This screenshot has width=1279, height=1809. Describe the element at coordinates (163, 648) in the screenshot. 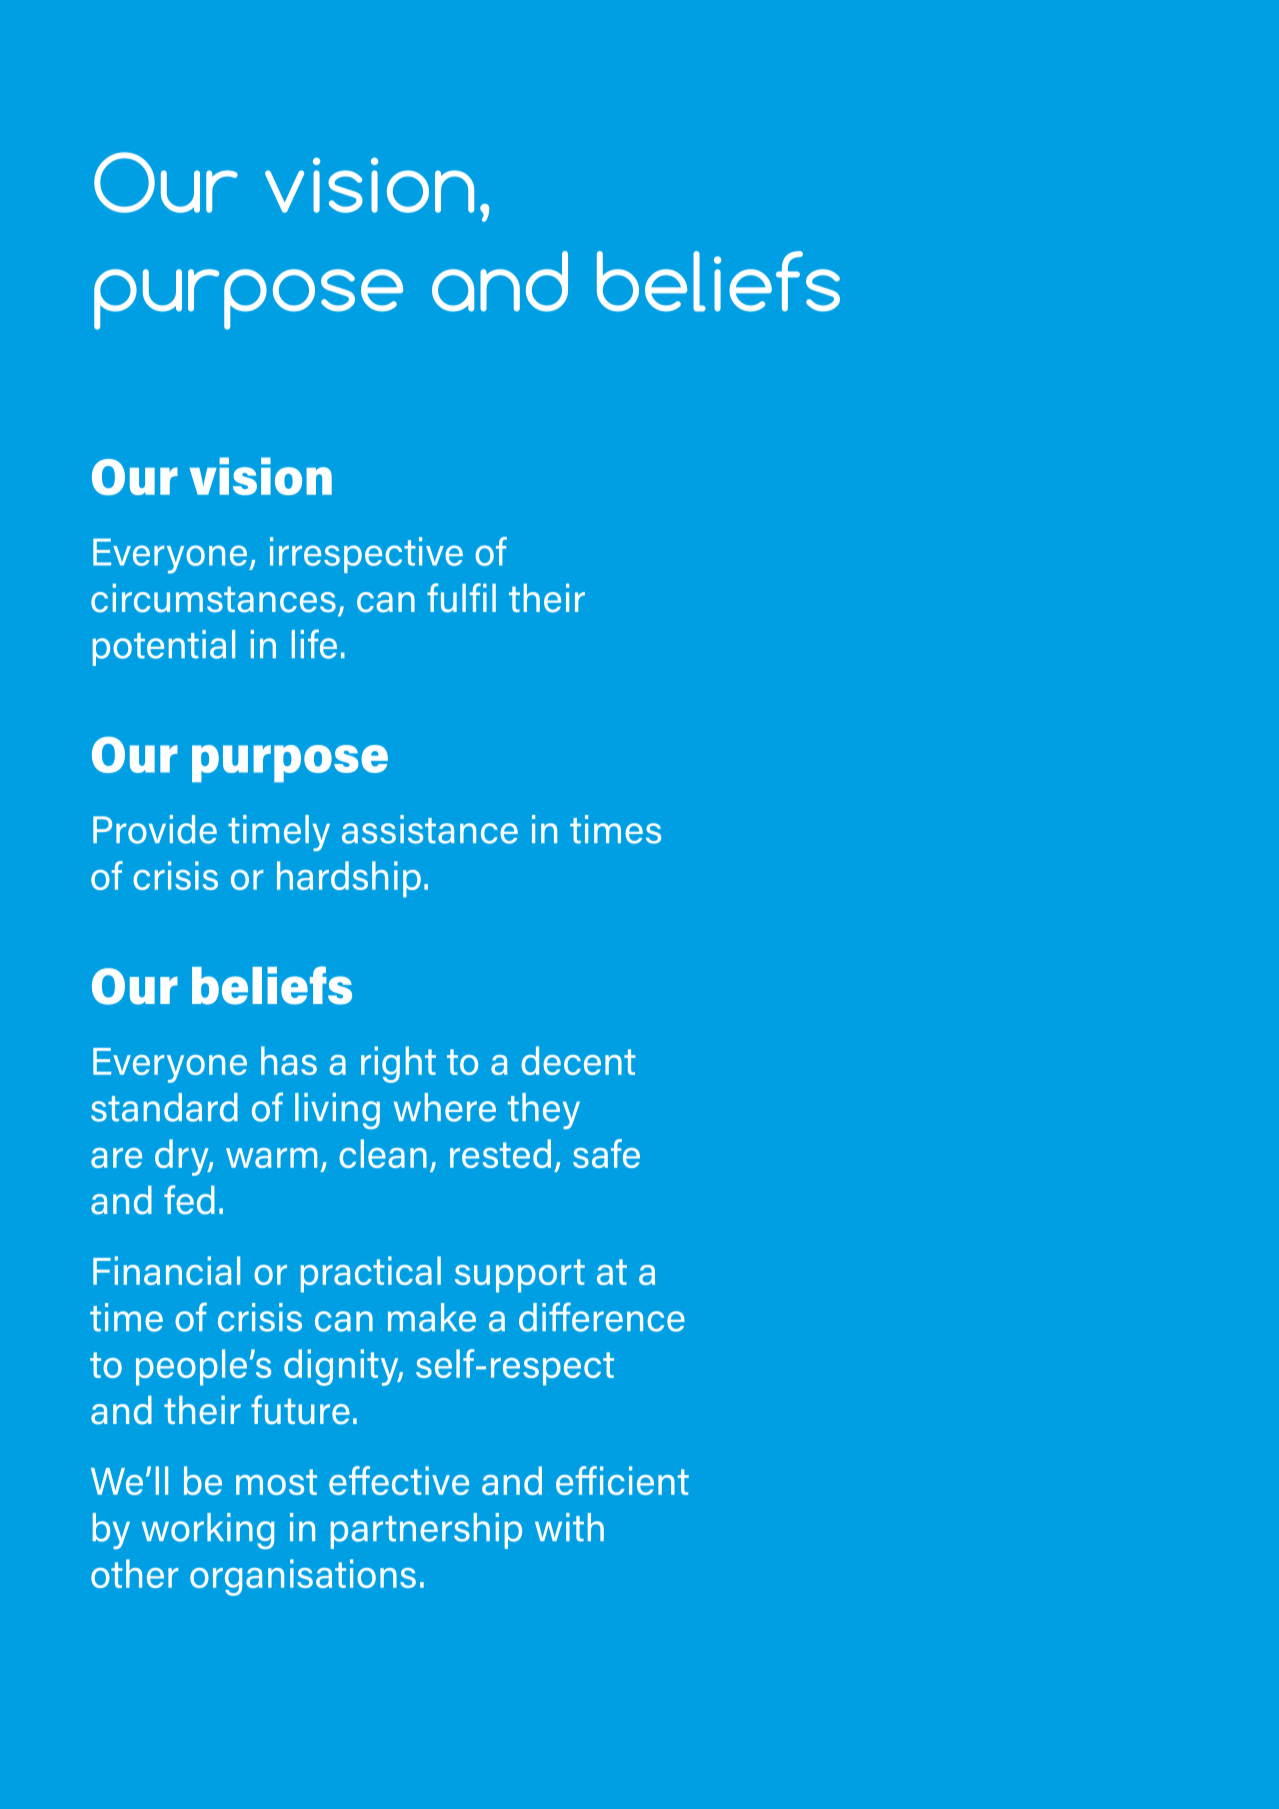

I see `potential` at that location.
